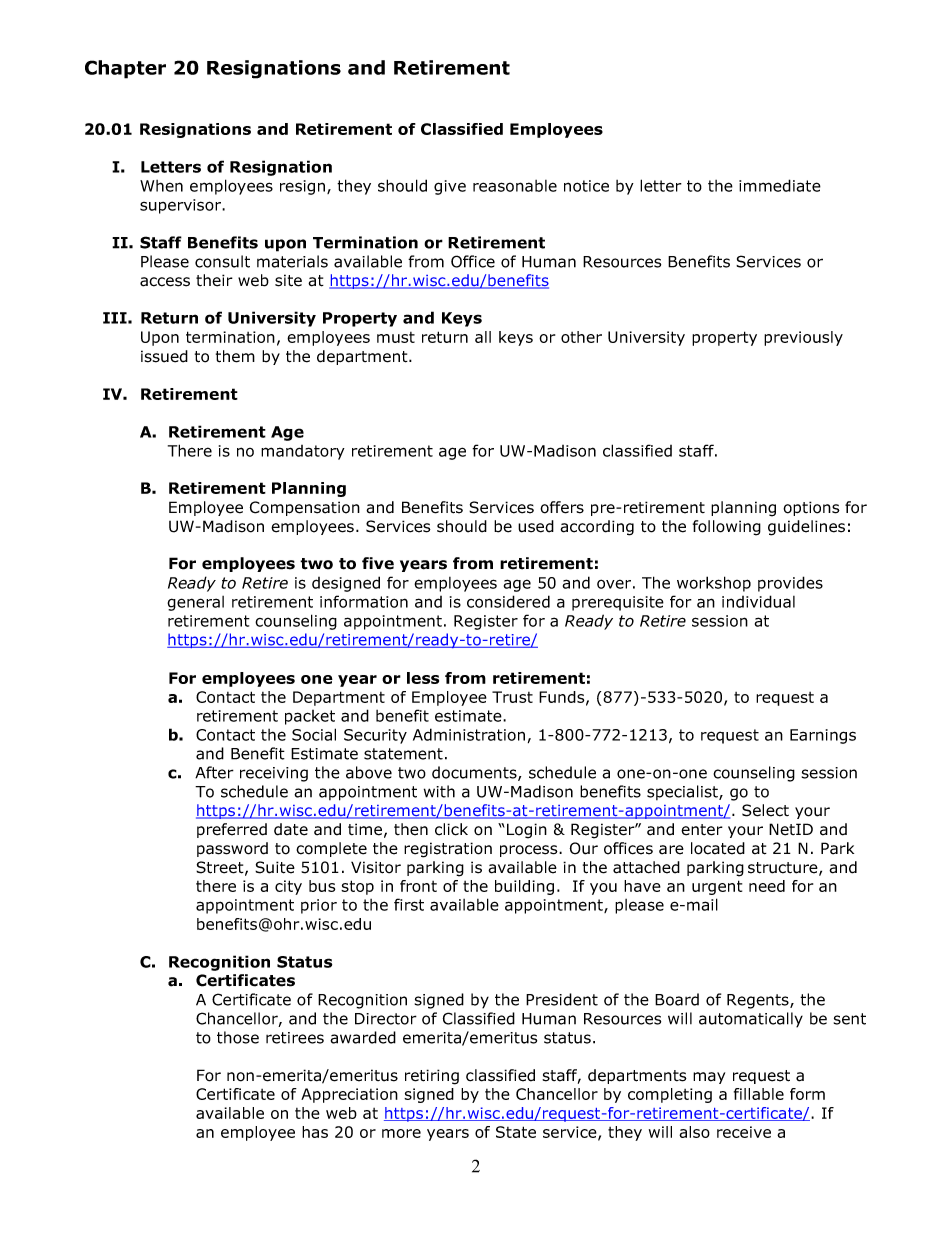  Describe the element at coordinates (448, 850) in the page. I see `registration` at that location.
